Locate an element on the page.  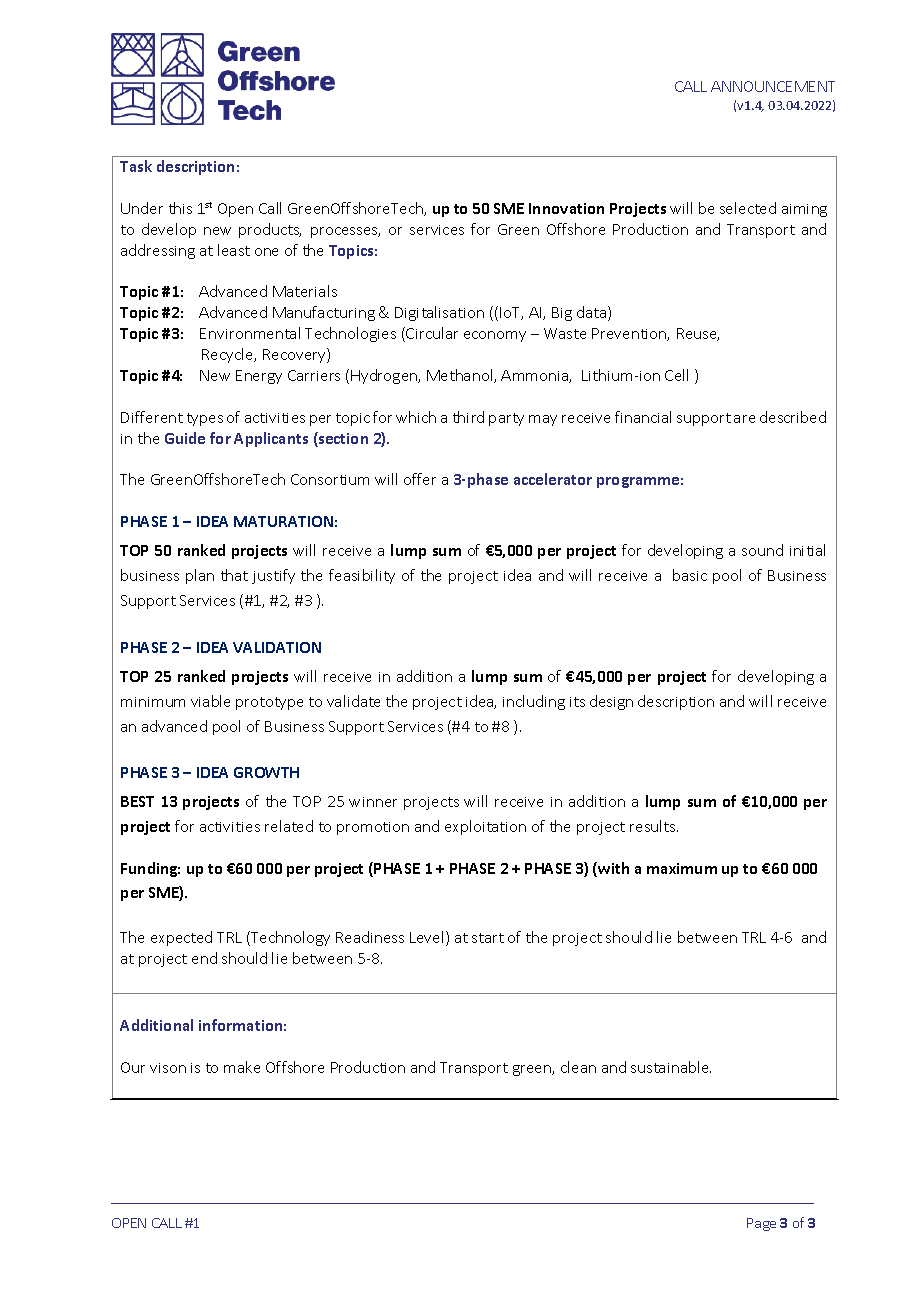
Reuse is located at coordinates (698, 334).
